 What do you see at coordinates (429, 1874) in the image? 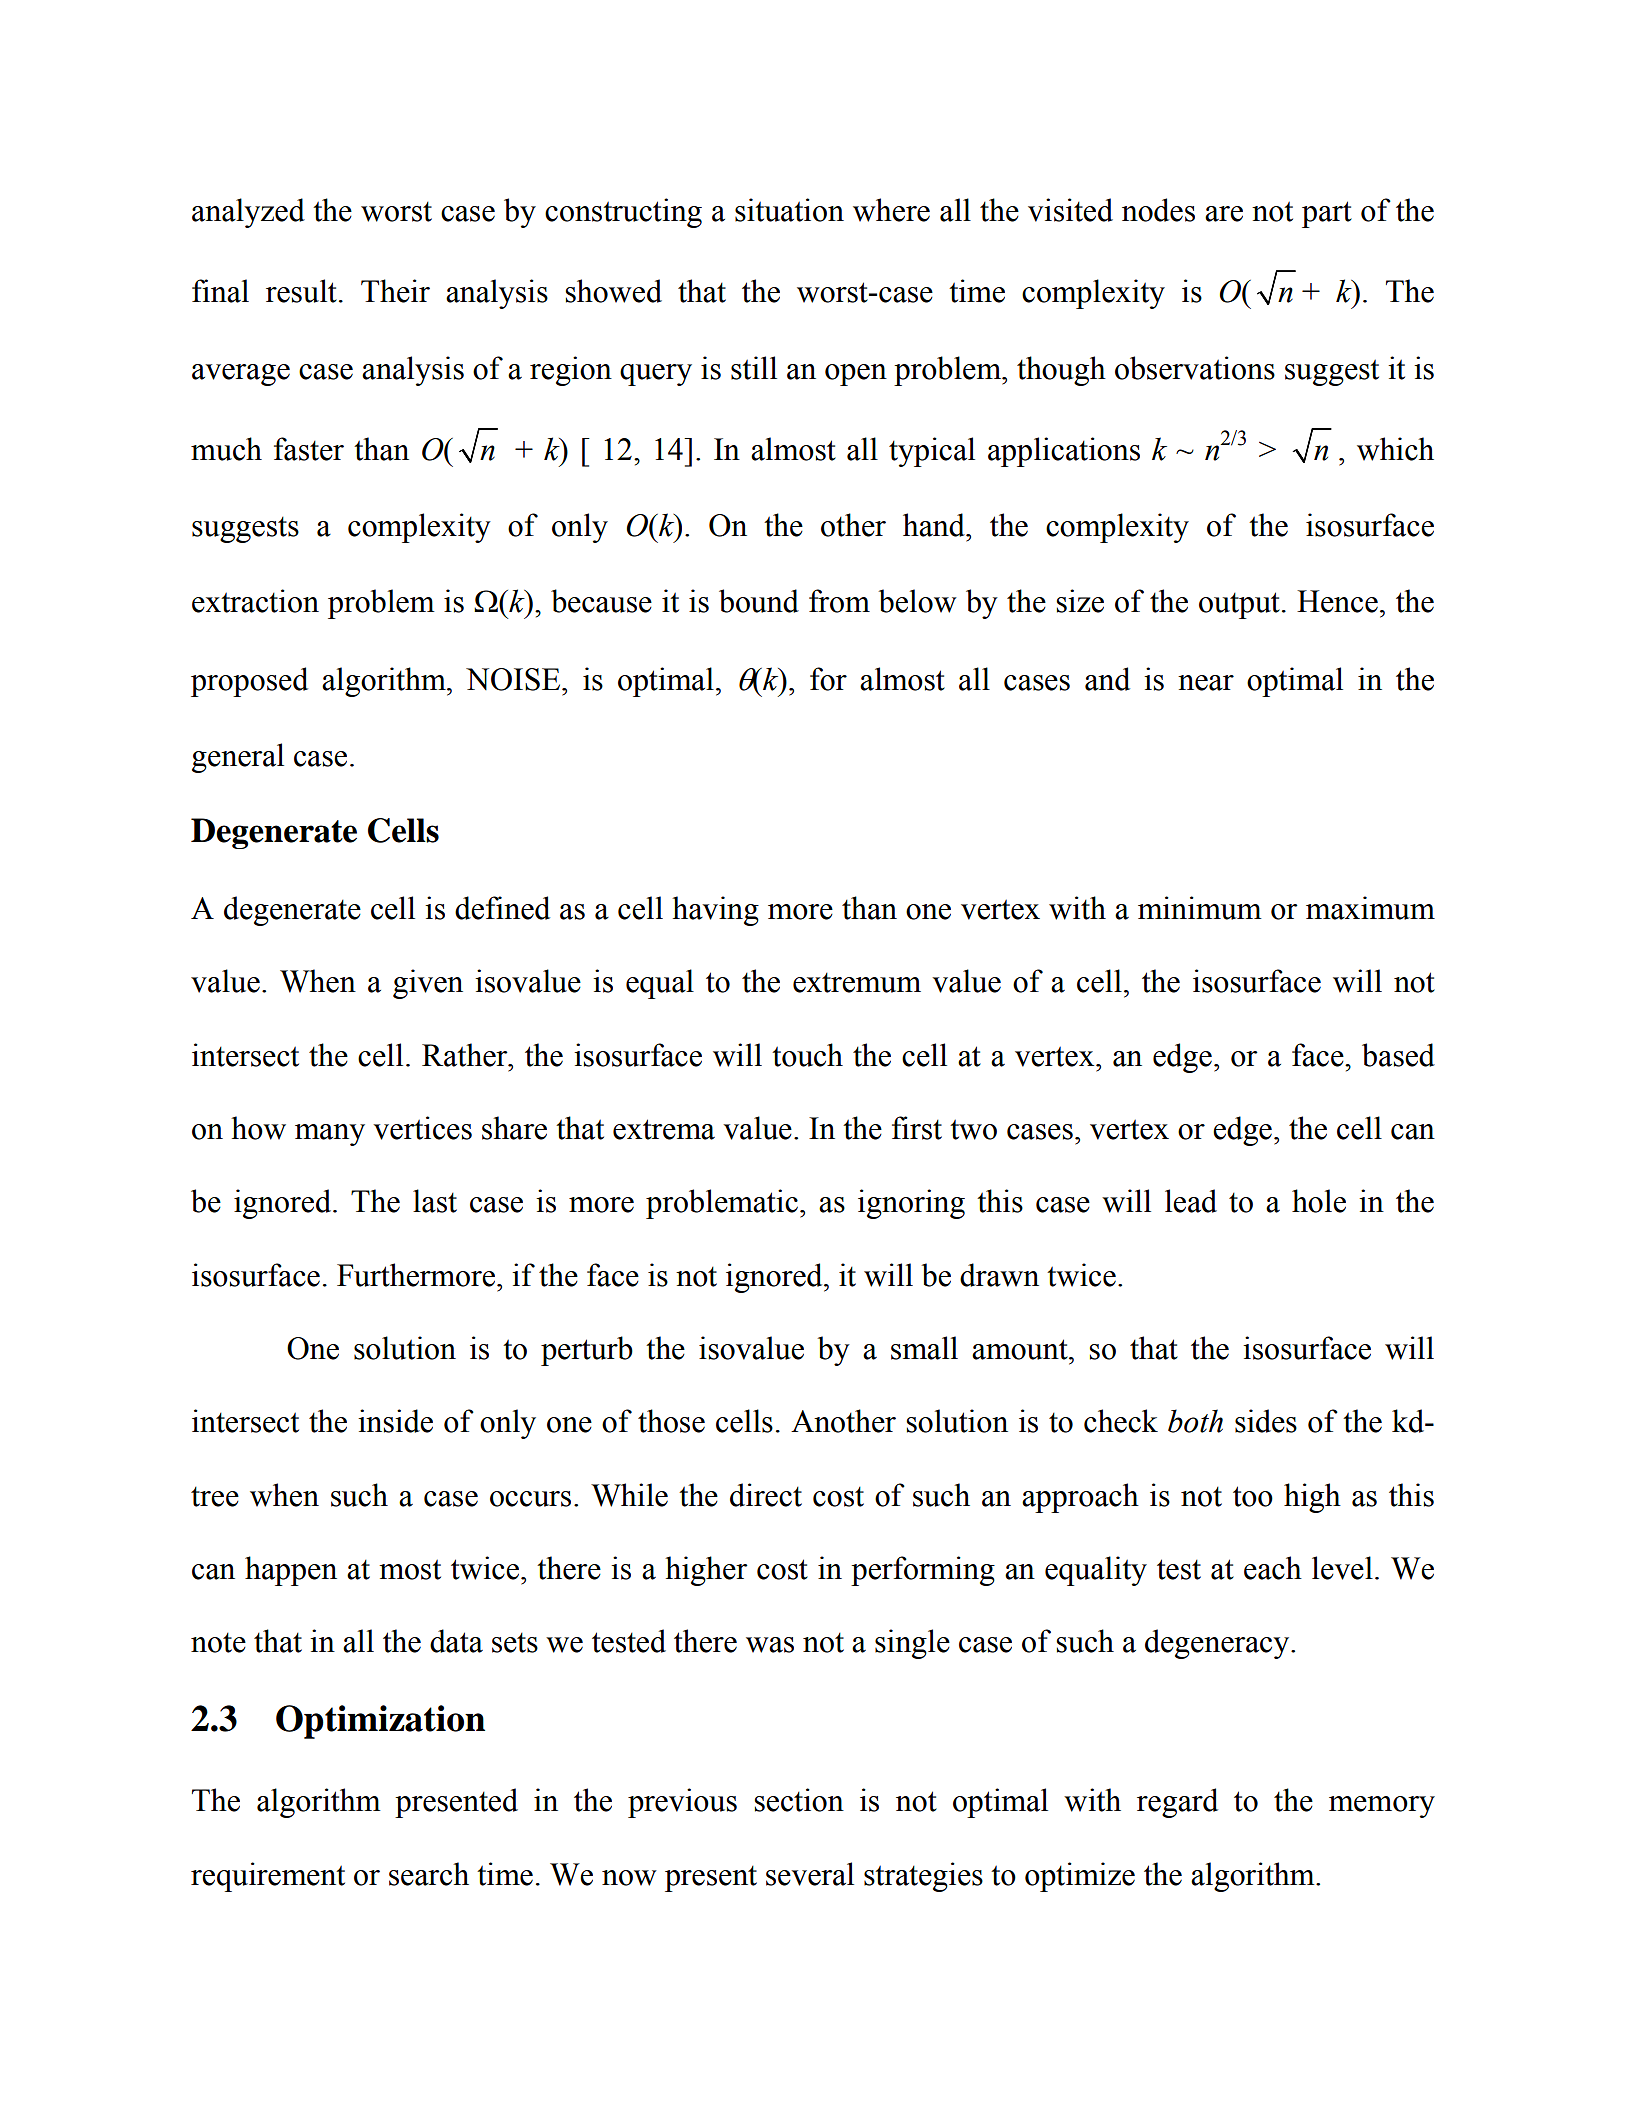
I see `search` at bounding box center [429, 1874].
